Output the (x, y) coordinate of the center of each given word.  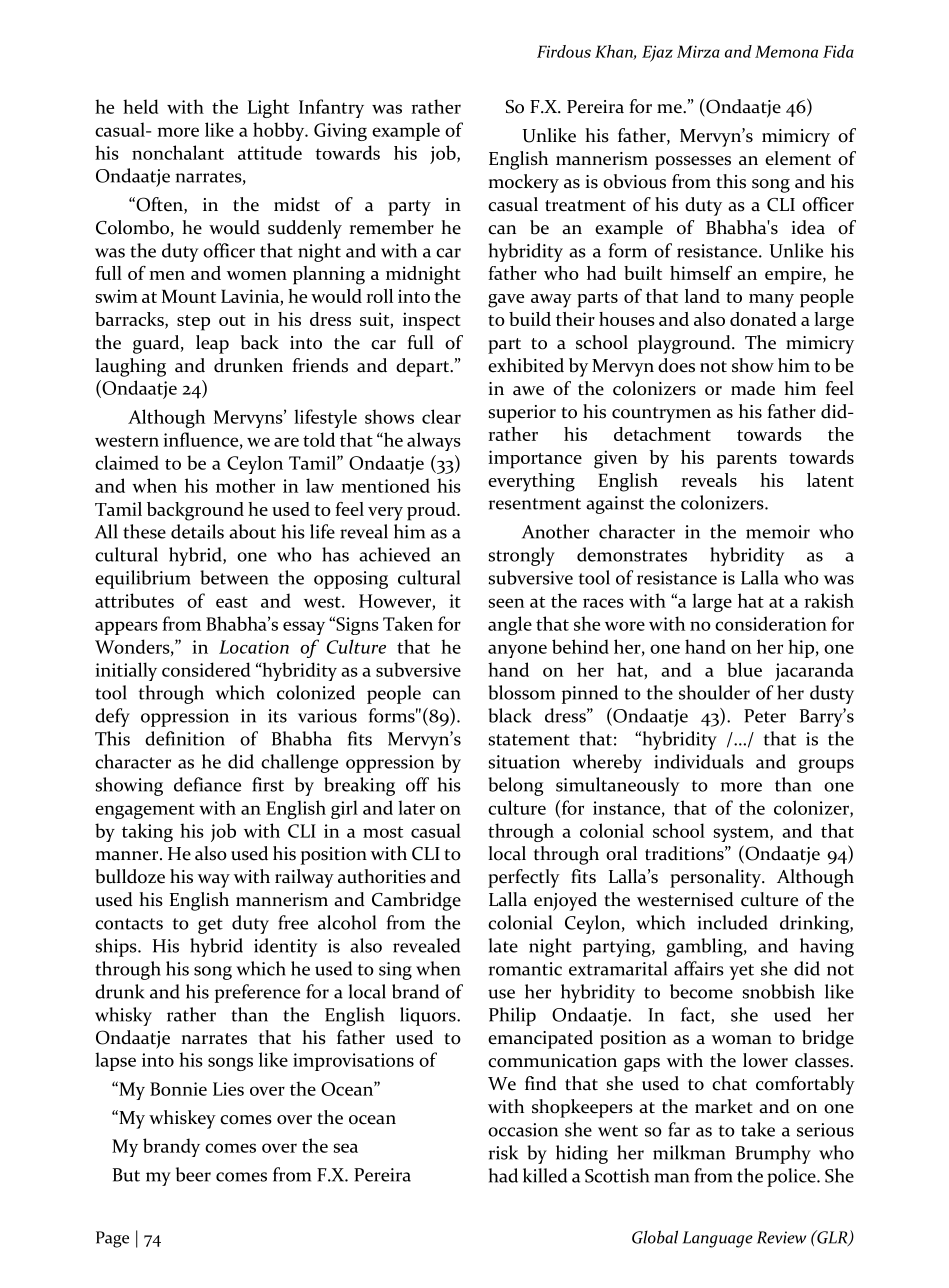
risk (503, 1152)
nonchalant (178, 152)
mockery (523, 183)
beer (193, 1174)
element (798, 158)
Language (718, 1239)
